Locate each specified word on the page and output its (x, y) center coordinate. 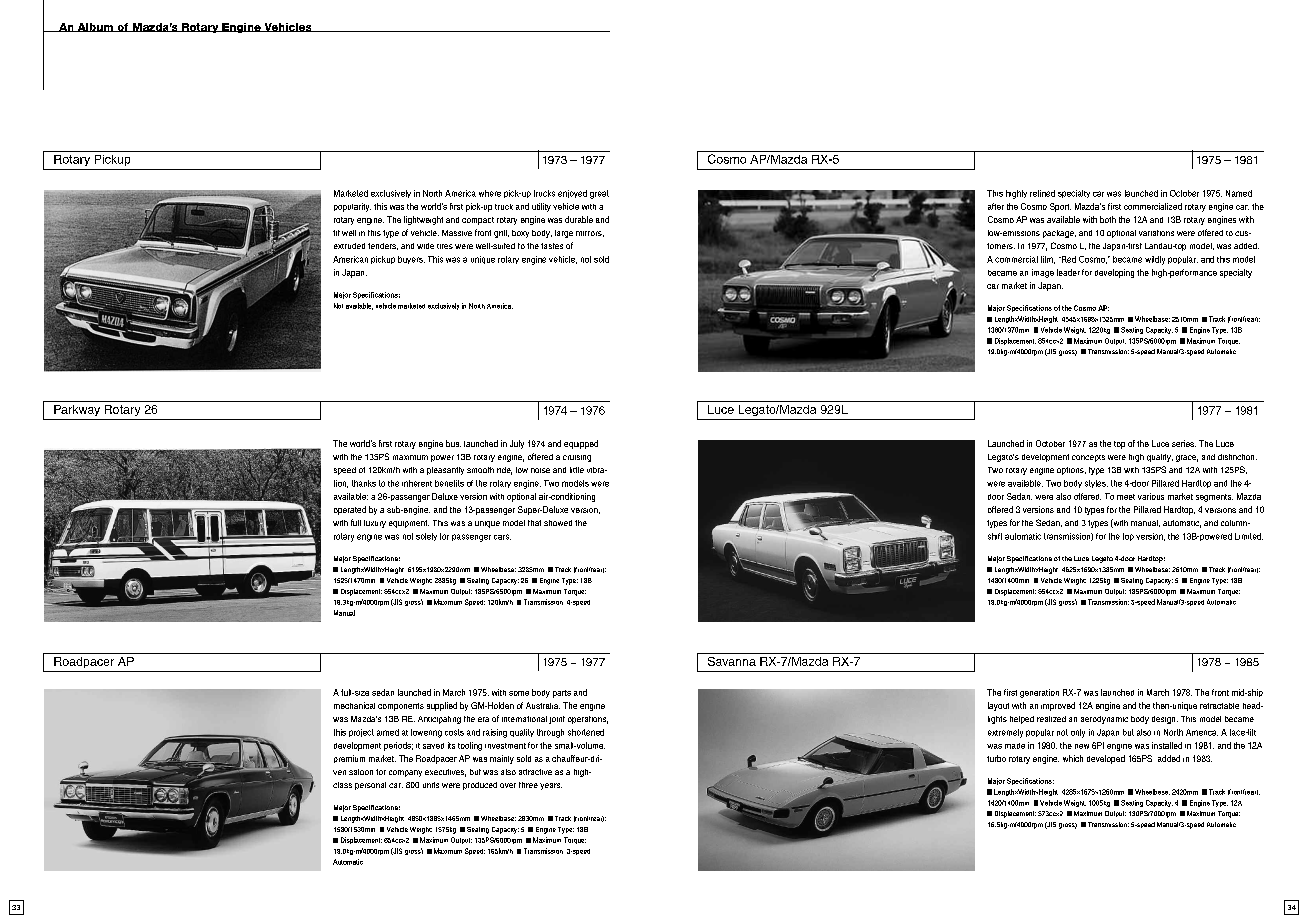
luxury (375, 524)
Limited (1249, 536)
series (1184, 443)
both (1108, 219)
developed (1106, 759)
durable (579, 219)
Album (95, 27)
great (599, 194)
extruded (349, 246)
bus (453, 443)
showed (558, 523)
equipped (581, 444)
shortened (586, 732)
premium (349, 759)
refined (1042, 193)
